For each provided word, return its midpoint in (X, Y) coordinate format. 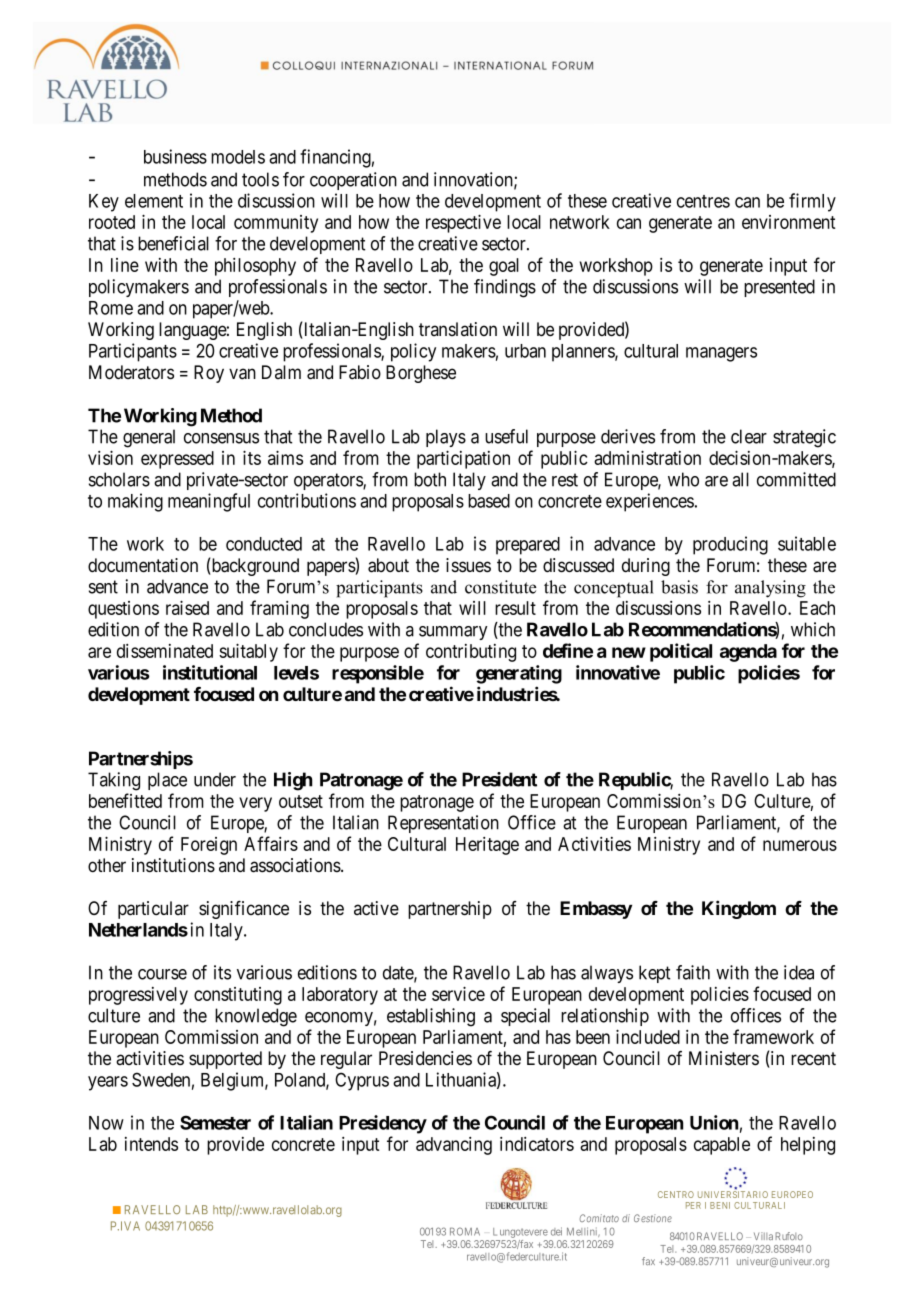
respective (463, 223)
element (154, 201)
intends (151, 1144)
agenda (748, 653)
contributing (471, 653)
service (458, 993)
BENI (720, 1205)
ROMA (465, 1231)
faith (693, 972)
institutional (210, 672)
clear (749, 436)
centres (703, 201)
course (162, 974)
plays (446, 438)
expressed (177, 460)
